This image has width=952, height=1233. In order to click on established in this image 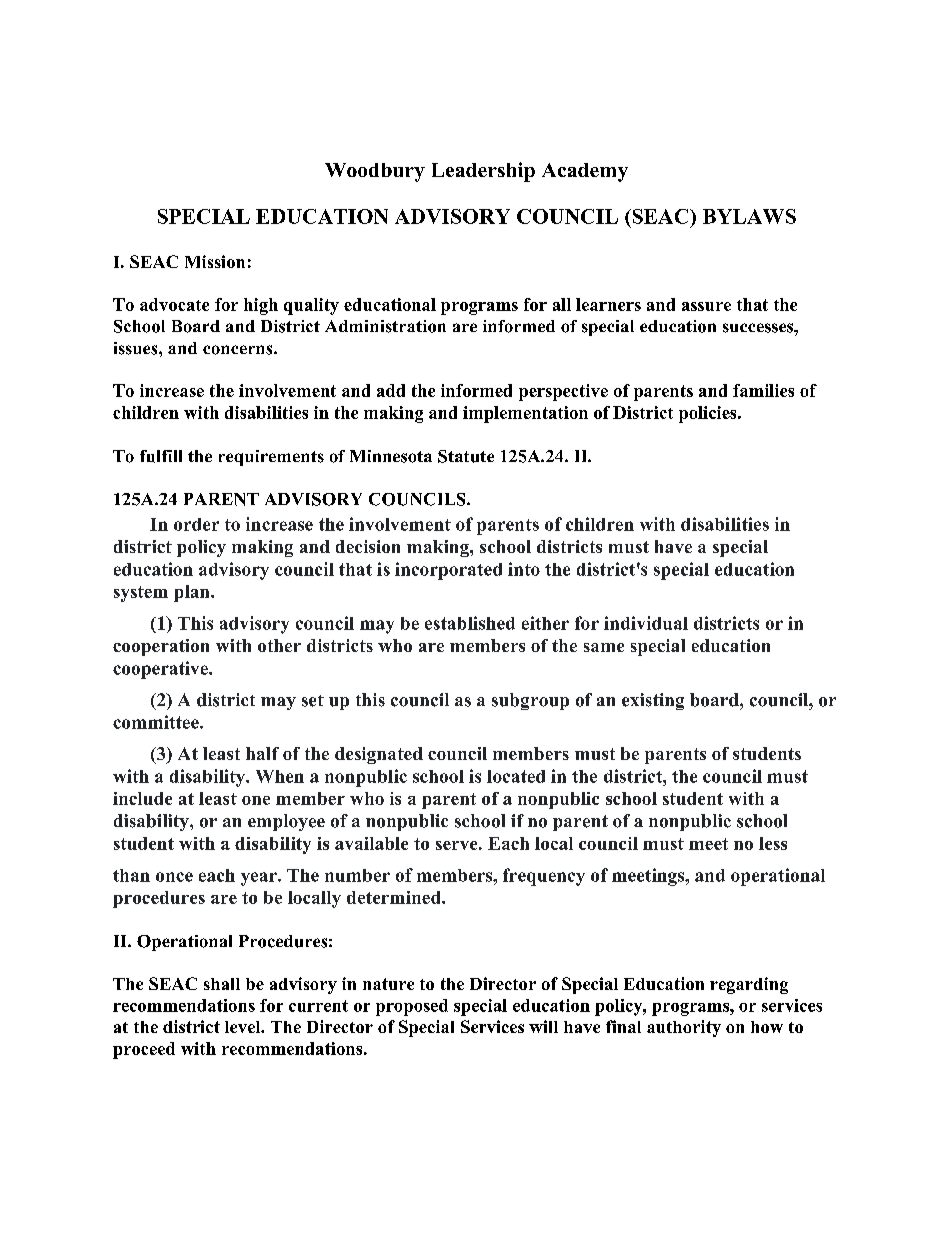, I will do `click(470, 623)`.
